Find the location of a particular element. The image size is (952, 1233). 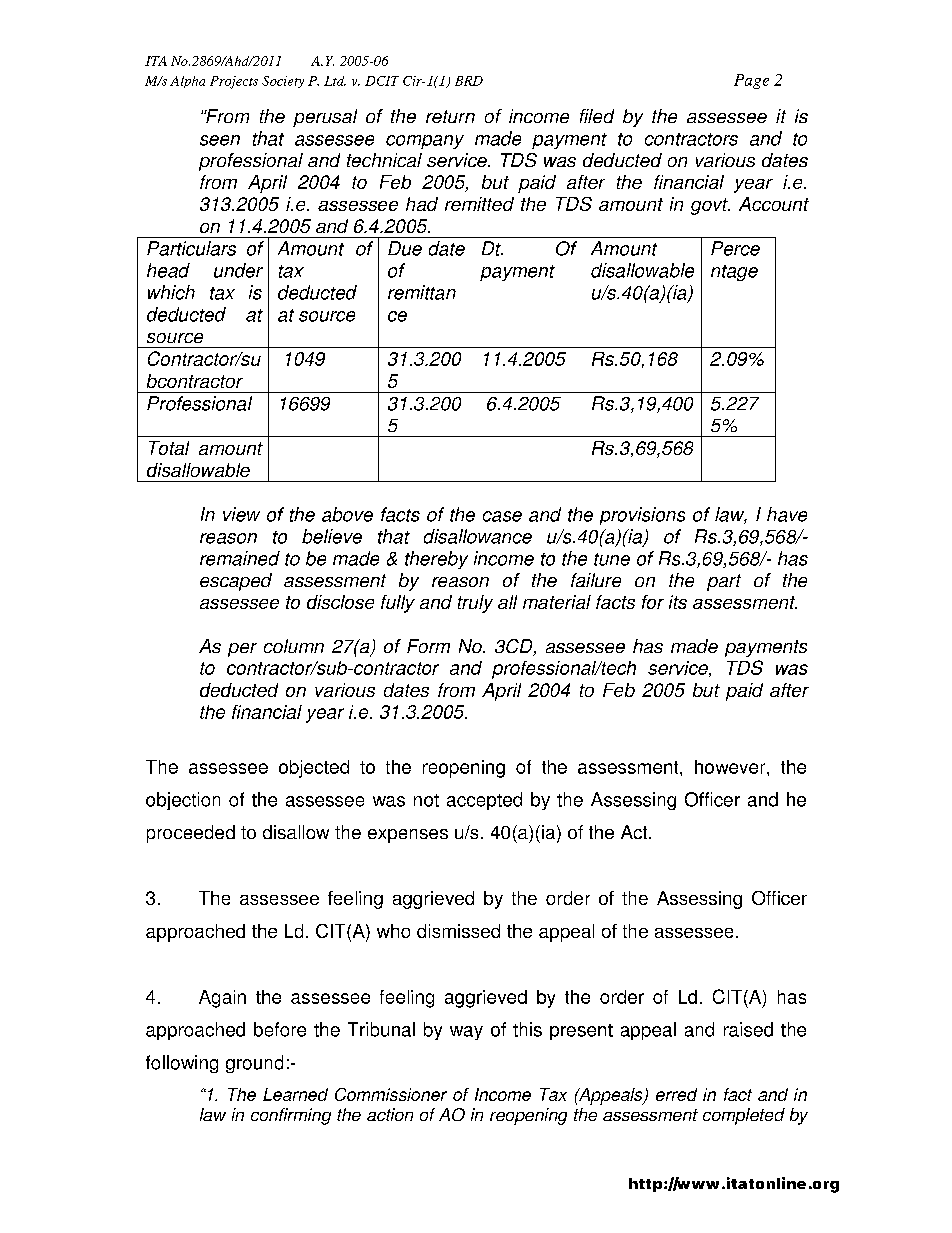

Page is located at coordinates (751, 81).
